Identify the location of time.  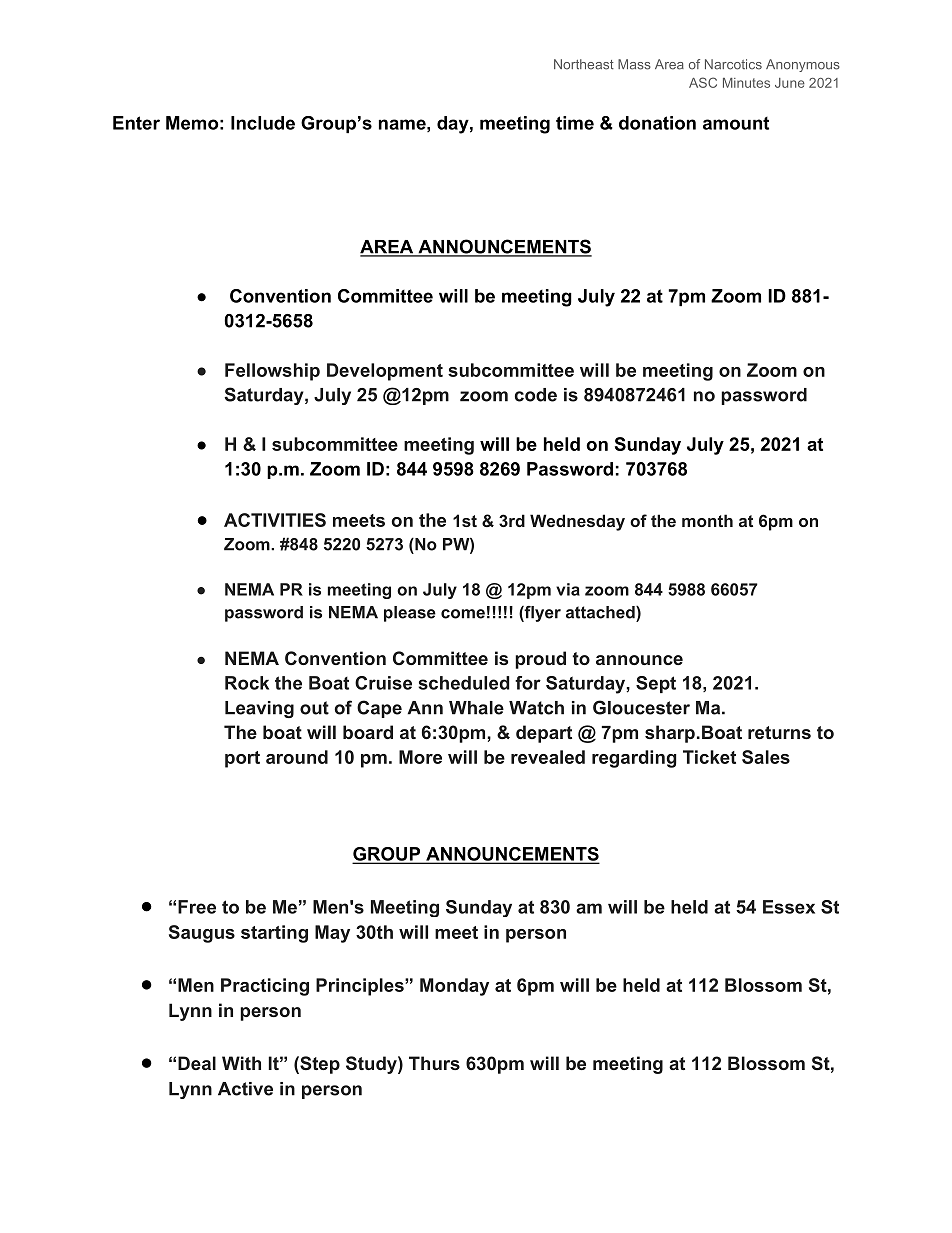
(575, 123).
